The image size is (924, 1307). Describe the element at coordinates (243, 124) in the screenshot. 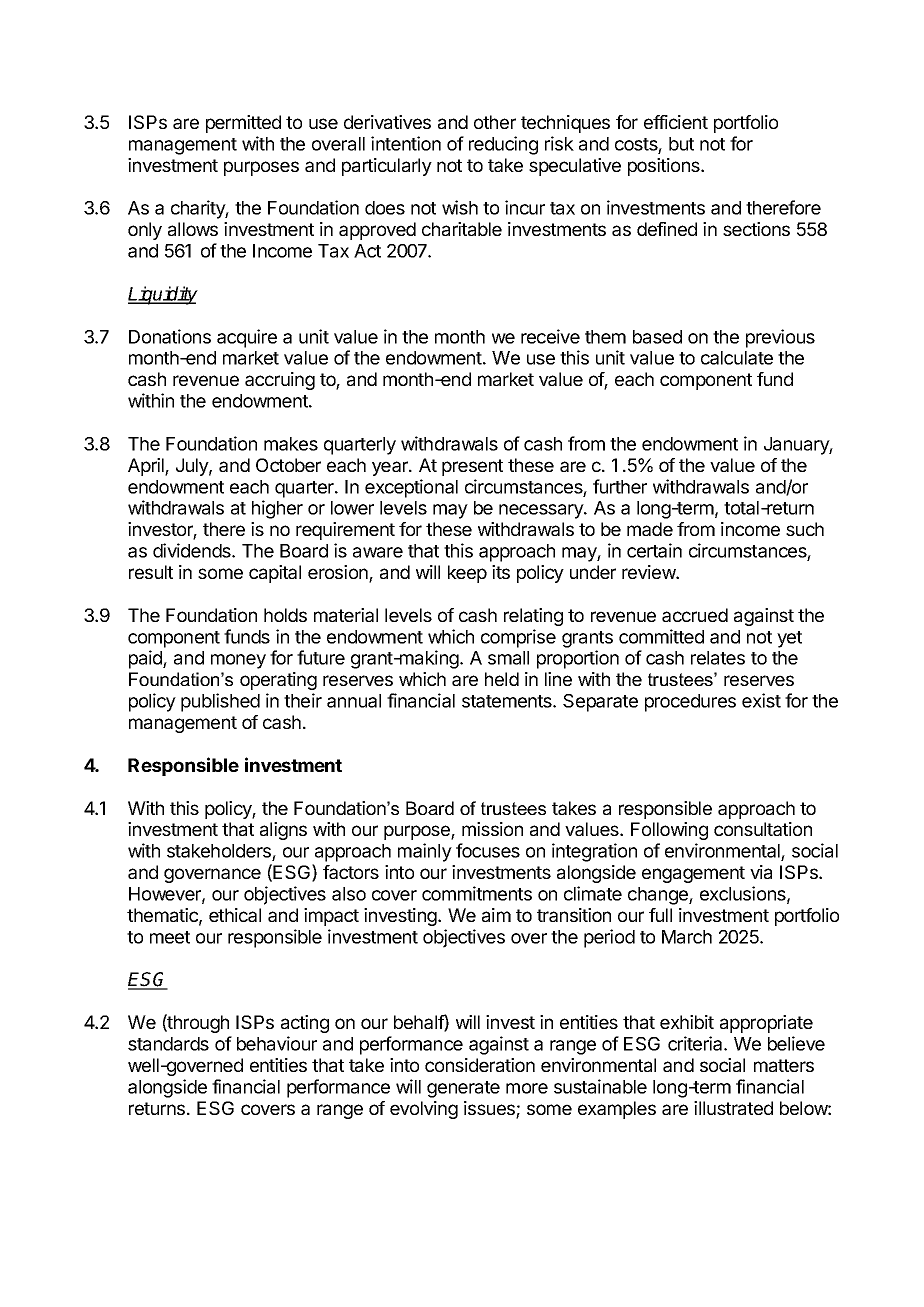

I see `permitted` at that location.
